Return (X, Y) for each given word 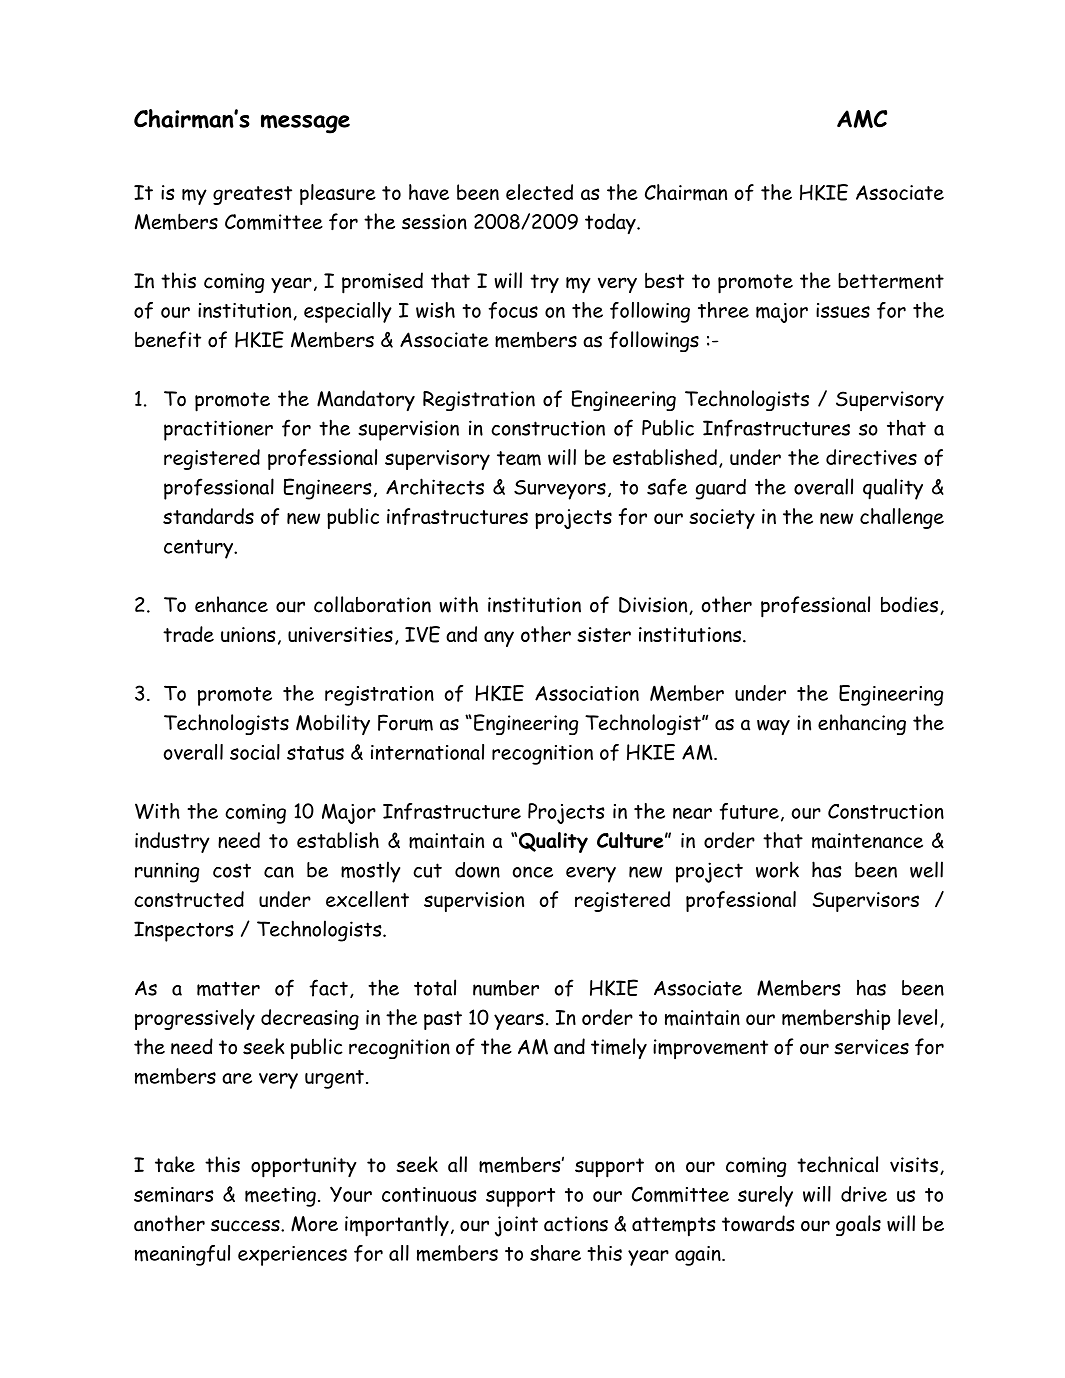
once (533, 872)
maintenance (867, 841)
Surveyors (560, 490)
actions (576, 1224)
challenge (902, 518)
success (246, 1226)
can (279, 872)
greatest (252, 195)
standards (208, 516)
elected (539, 192)
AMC (862, 119)
